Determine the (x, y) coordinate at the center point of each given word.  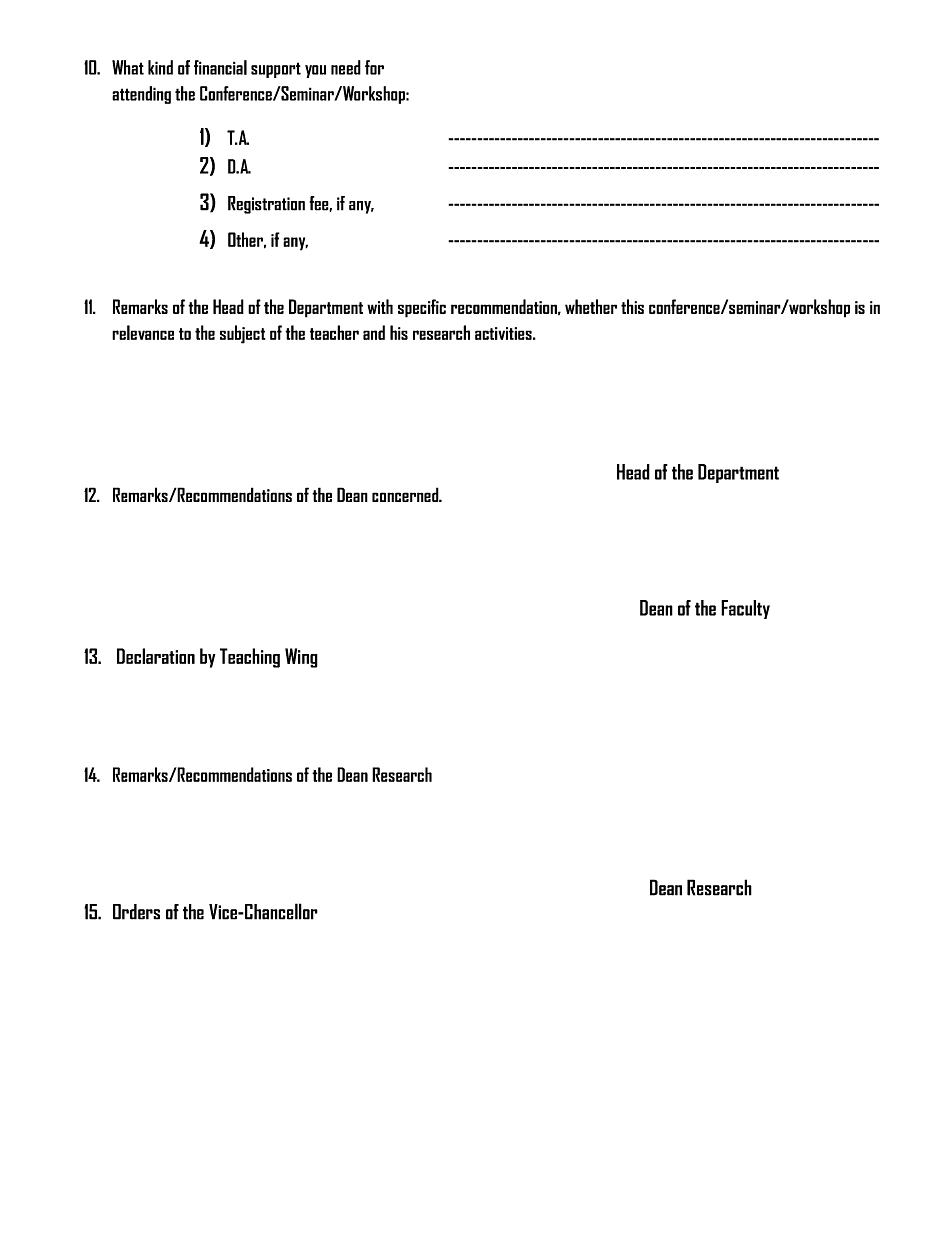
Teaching (250, 658)
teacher (334, 332)
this (632, 306)
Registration (266, 205)
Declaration (156, 656)
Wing (301, 658)
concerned (406, 494)
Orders (136, 912)
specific (422, 308)
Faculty (745, 609)
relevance (143, 332)
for (374, 67)
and (374, 332)
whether (591, 306)
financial (220, 67)
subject (242, 334)
